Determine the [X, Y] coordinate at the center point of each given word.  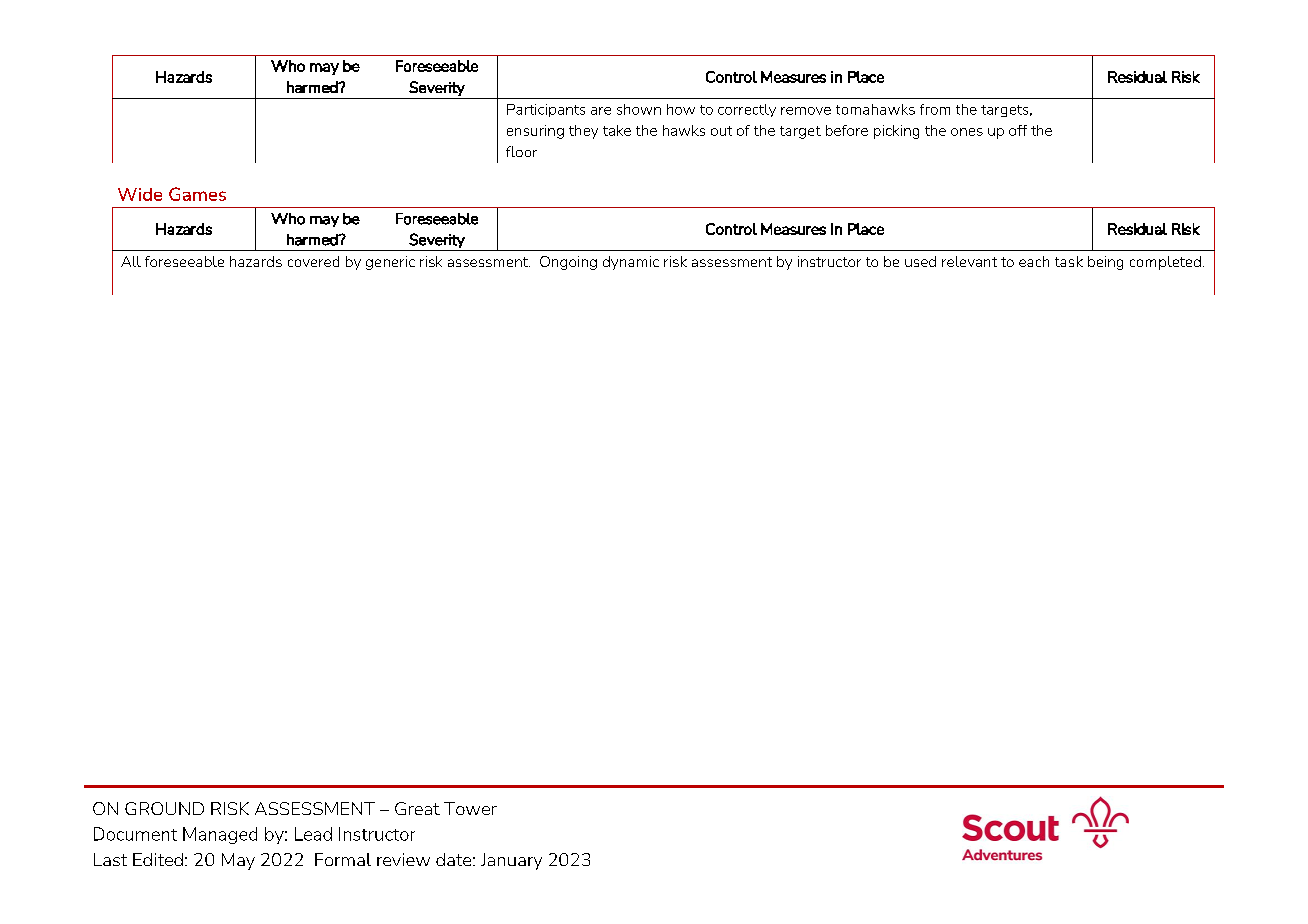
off [1018, 130]
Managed [220, 835]
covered [313, 261]
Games [197, 194]
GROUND [164, 808]
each [1034, 261]
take [617, 130]
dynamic [631, 263]
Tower [470, 808]
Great [417, 808]
